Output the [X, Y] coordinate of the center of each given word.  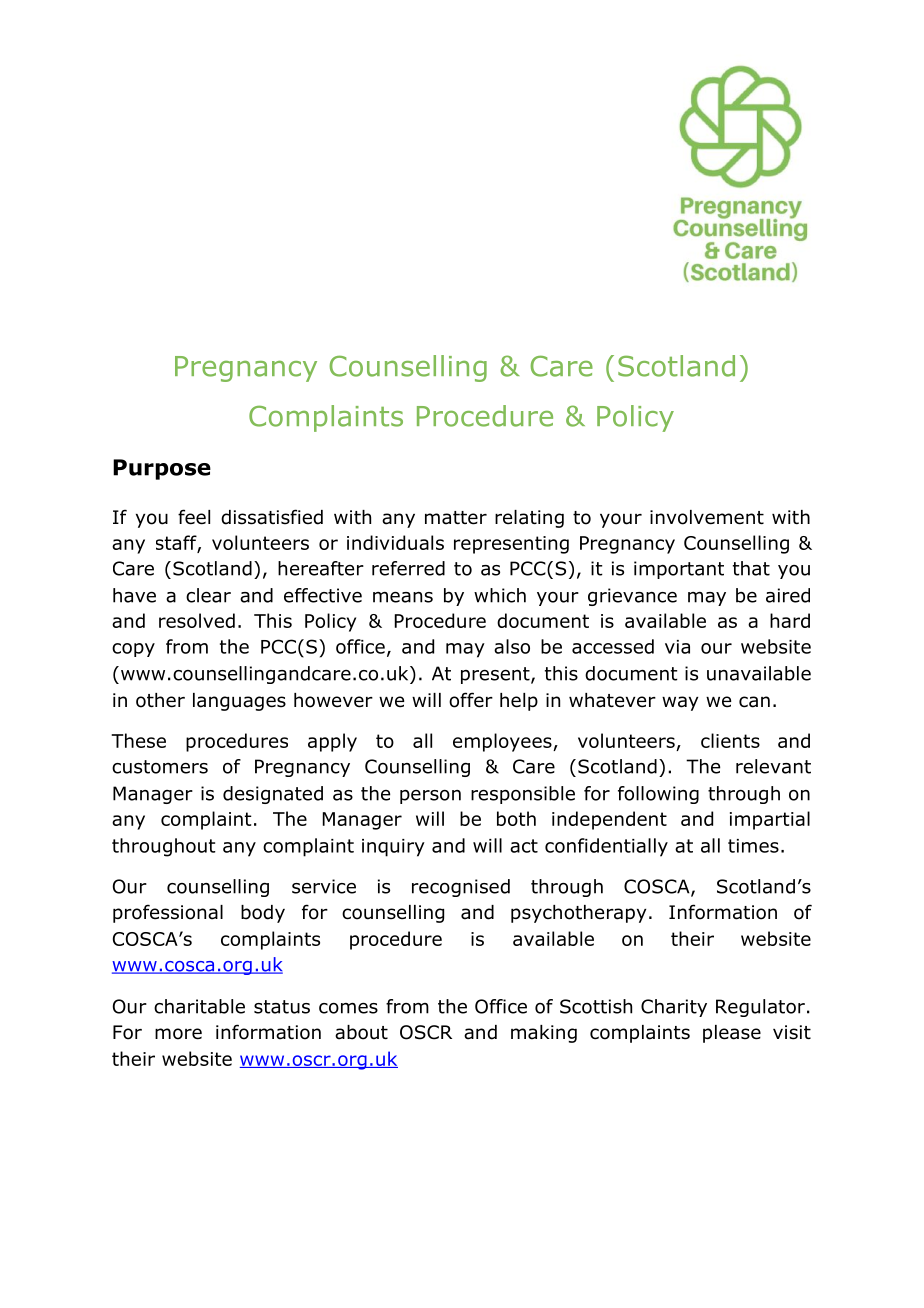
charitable [199, 1006]
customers [160, 767]
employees [503, 742]
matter [456, 518]
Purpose [162, 469]
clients [730, 740]
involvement [707, 517]
